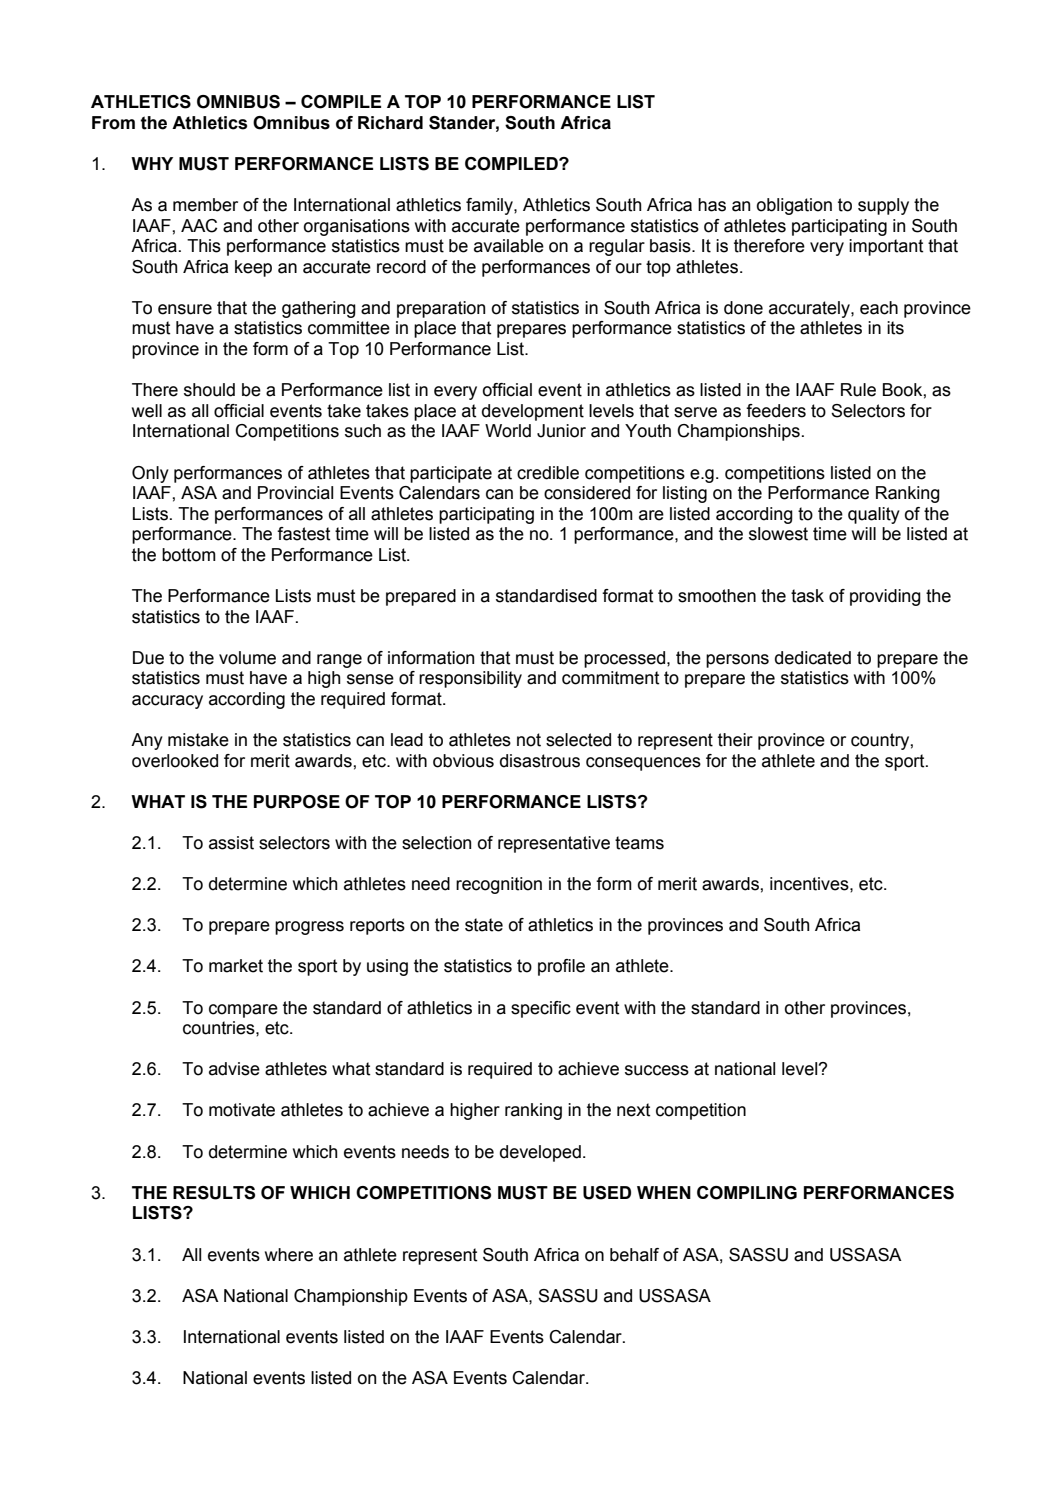 The height and width of the document is (1505, 1064). I want to click on bottom, so click(189, 555).
